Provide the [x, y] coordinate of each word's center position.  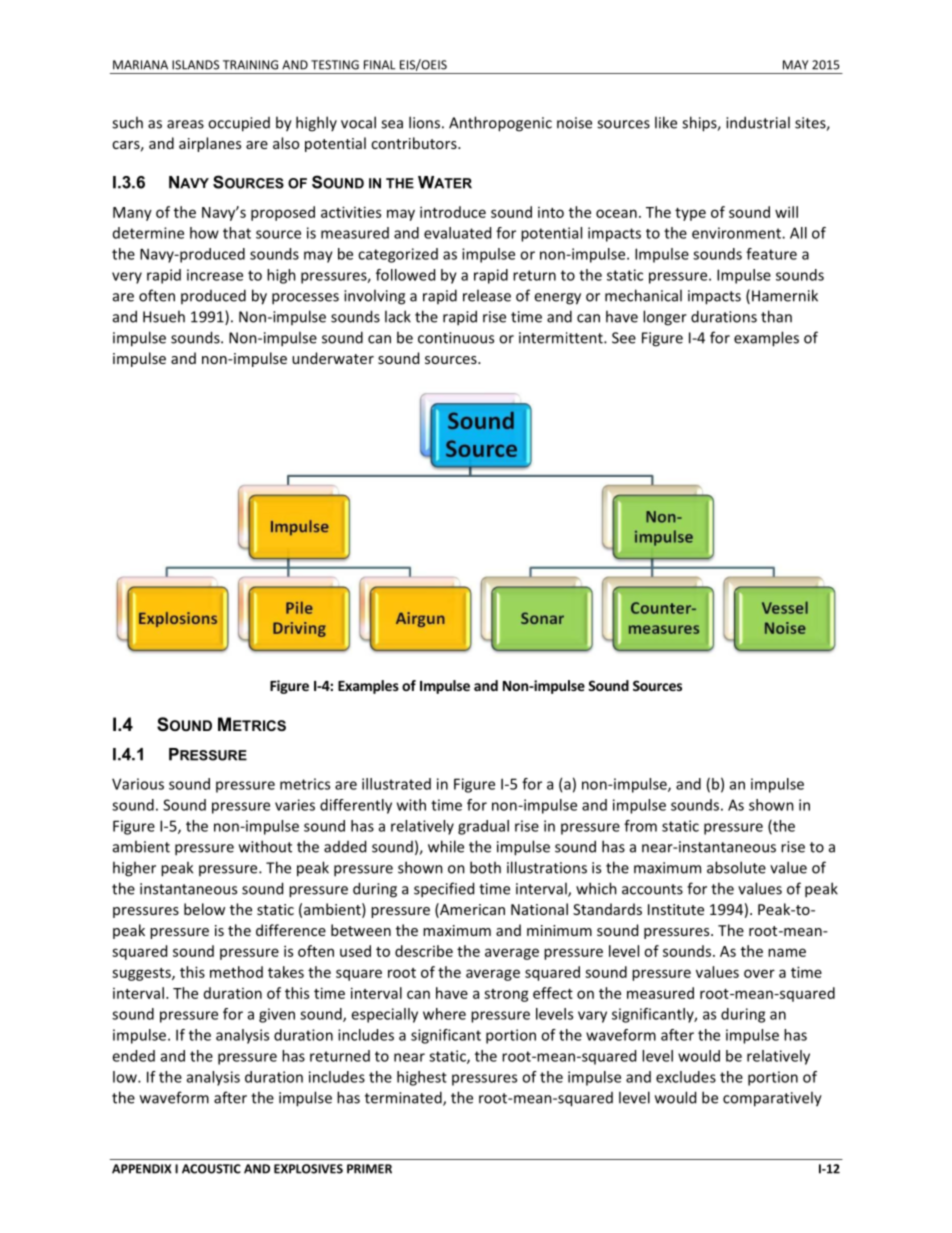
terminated [404, 1098]
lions [424, 122]
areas [185, 124]
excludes [686, 1077]
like [666, 122]
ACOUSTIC [211, 1169]
